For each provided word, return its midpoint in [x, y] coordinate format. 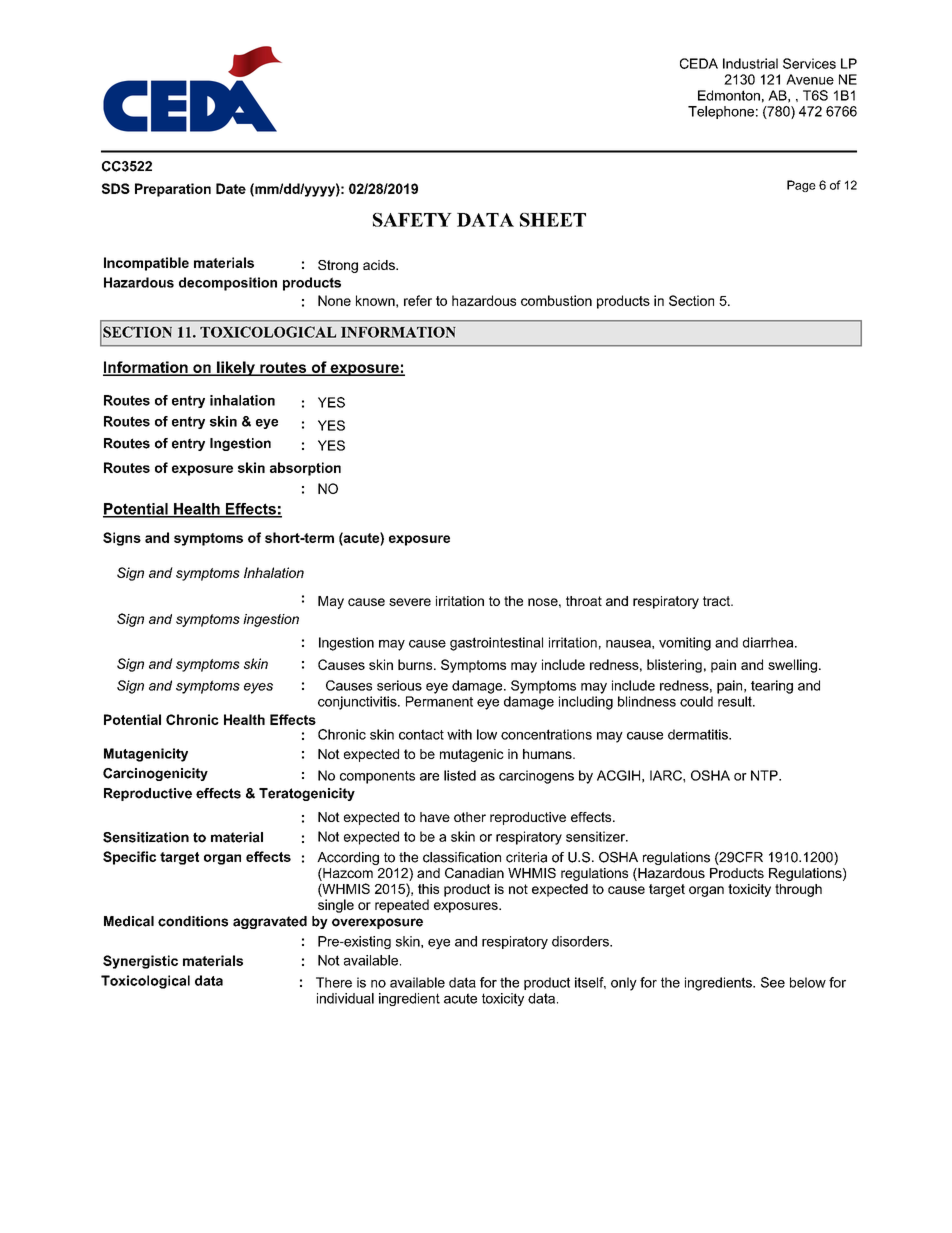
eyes [258, 688]
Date [231, 188]
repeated [402, 906]
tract [717, 601]
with [459, 734]
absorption [305, 469]
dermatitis [699, 734]
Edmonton [729, 95]
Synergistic [140, 962]
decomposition [228, 284]
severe [410, 602]
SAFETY [412, 220]
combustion [556, 300]
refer [418, 300]
